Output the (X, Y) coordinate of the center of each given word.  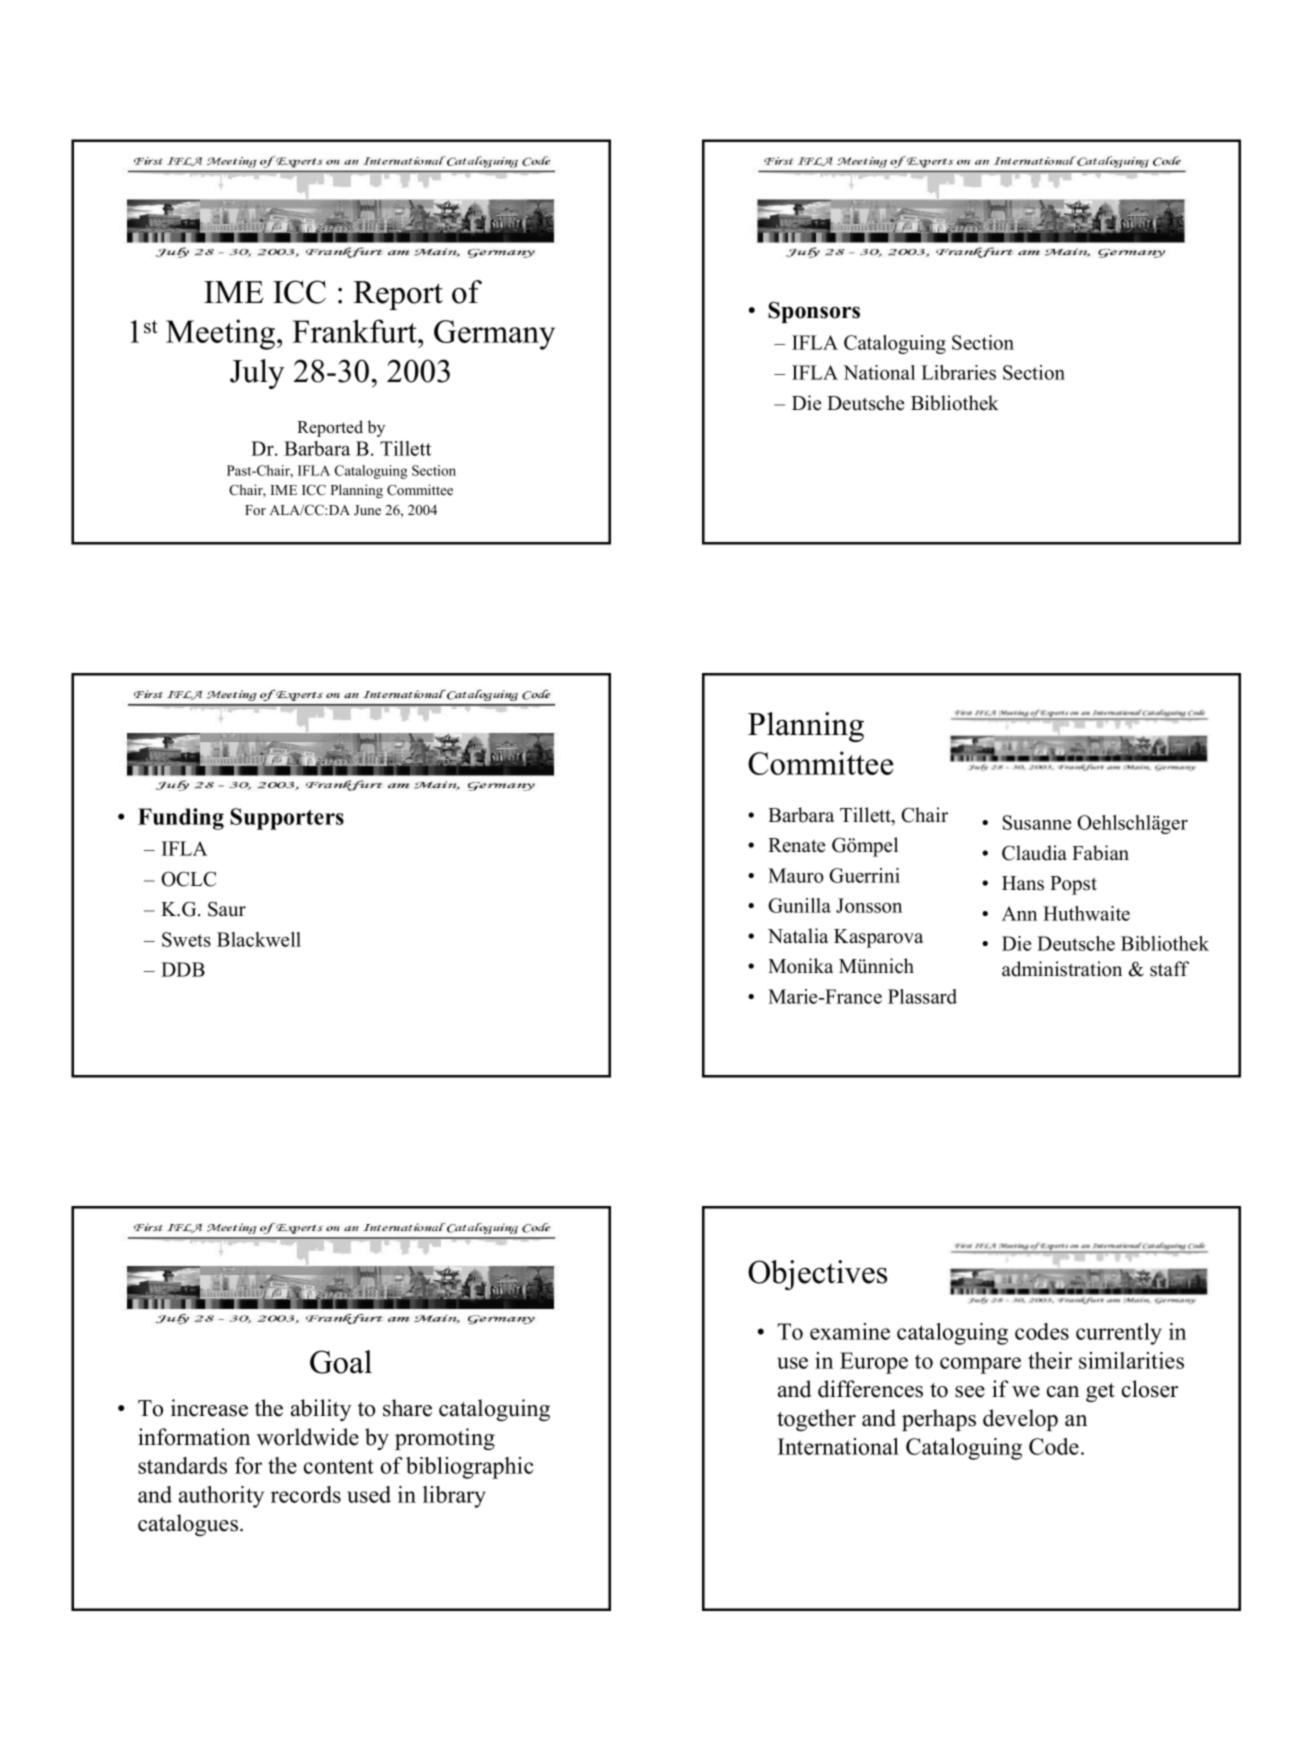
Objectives (817, 1275)
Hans (1023, 883)
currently (1119, 1334)
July (257, 374)
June (367, 510)
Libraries (958, 372)
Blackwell (259, 939)
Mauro (796, 875)
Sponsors (814, 312)
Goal (341, 1362)
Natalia (798, 935)
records (306, 1494)
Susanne (1037, 822)
